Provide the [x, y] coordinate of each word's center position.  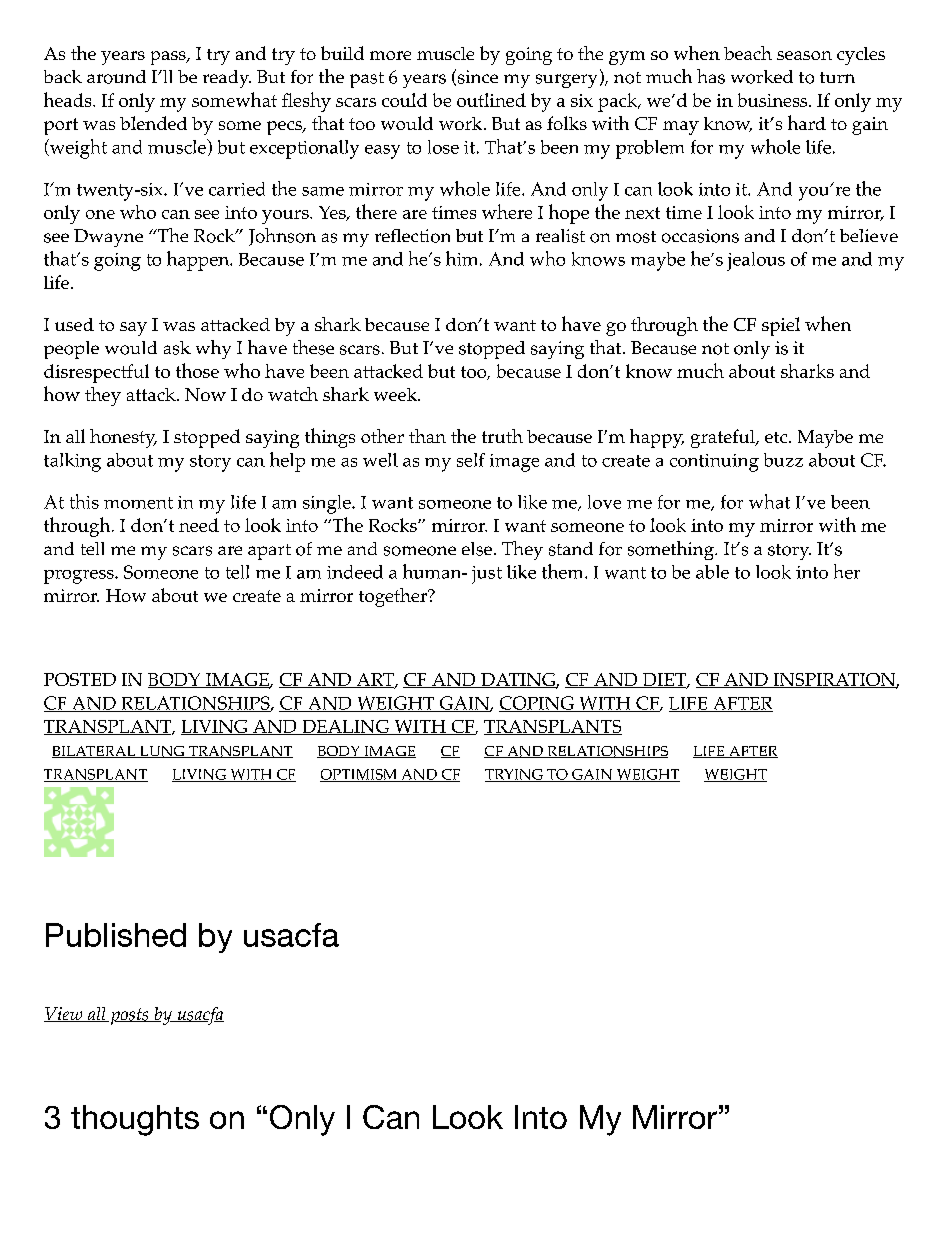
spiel [781, 326]
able [712, 572]
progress [80, 577]
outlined [491, 100]
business [774, 100]
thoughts [135, 1120]
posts [129, 1016]
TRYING [515, 775]
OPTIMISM [360, 775]
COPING [537, 704]
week [397, 394]
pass [169, 58]
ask [177, 348]
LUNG [162, 752]
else [477, 549]
